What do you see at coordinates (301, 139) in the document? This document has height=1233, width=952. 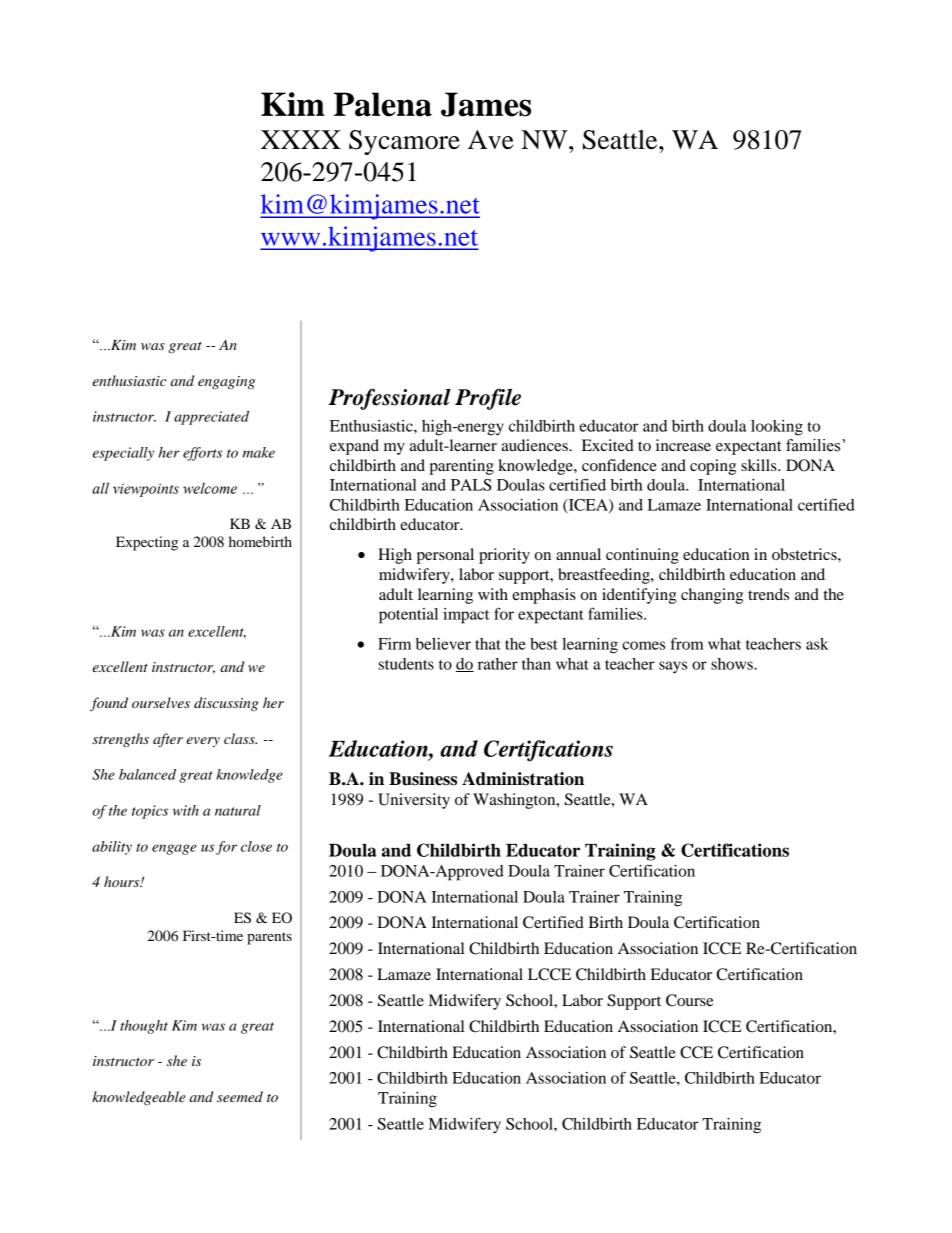 I see `XXXX` at bounding box center [301, 139].
